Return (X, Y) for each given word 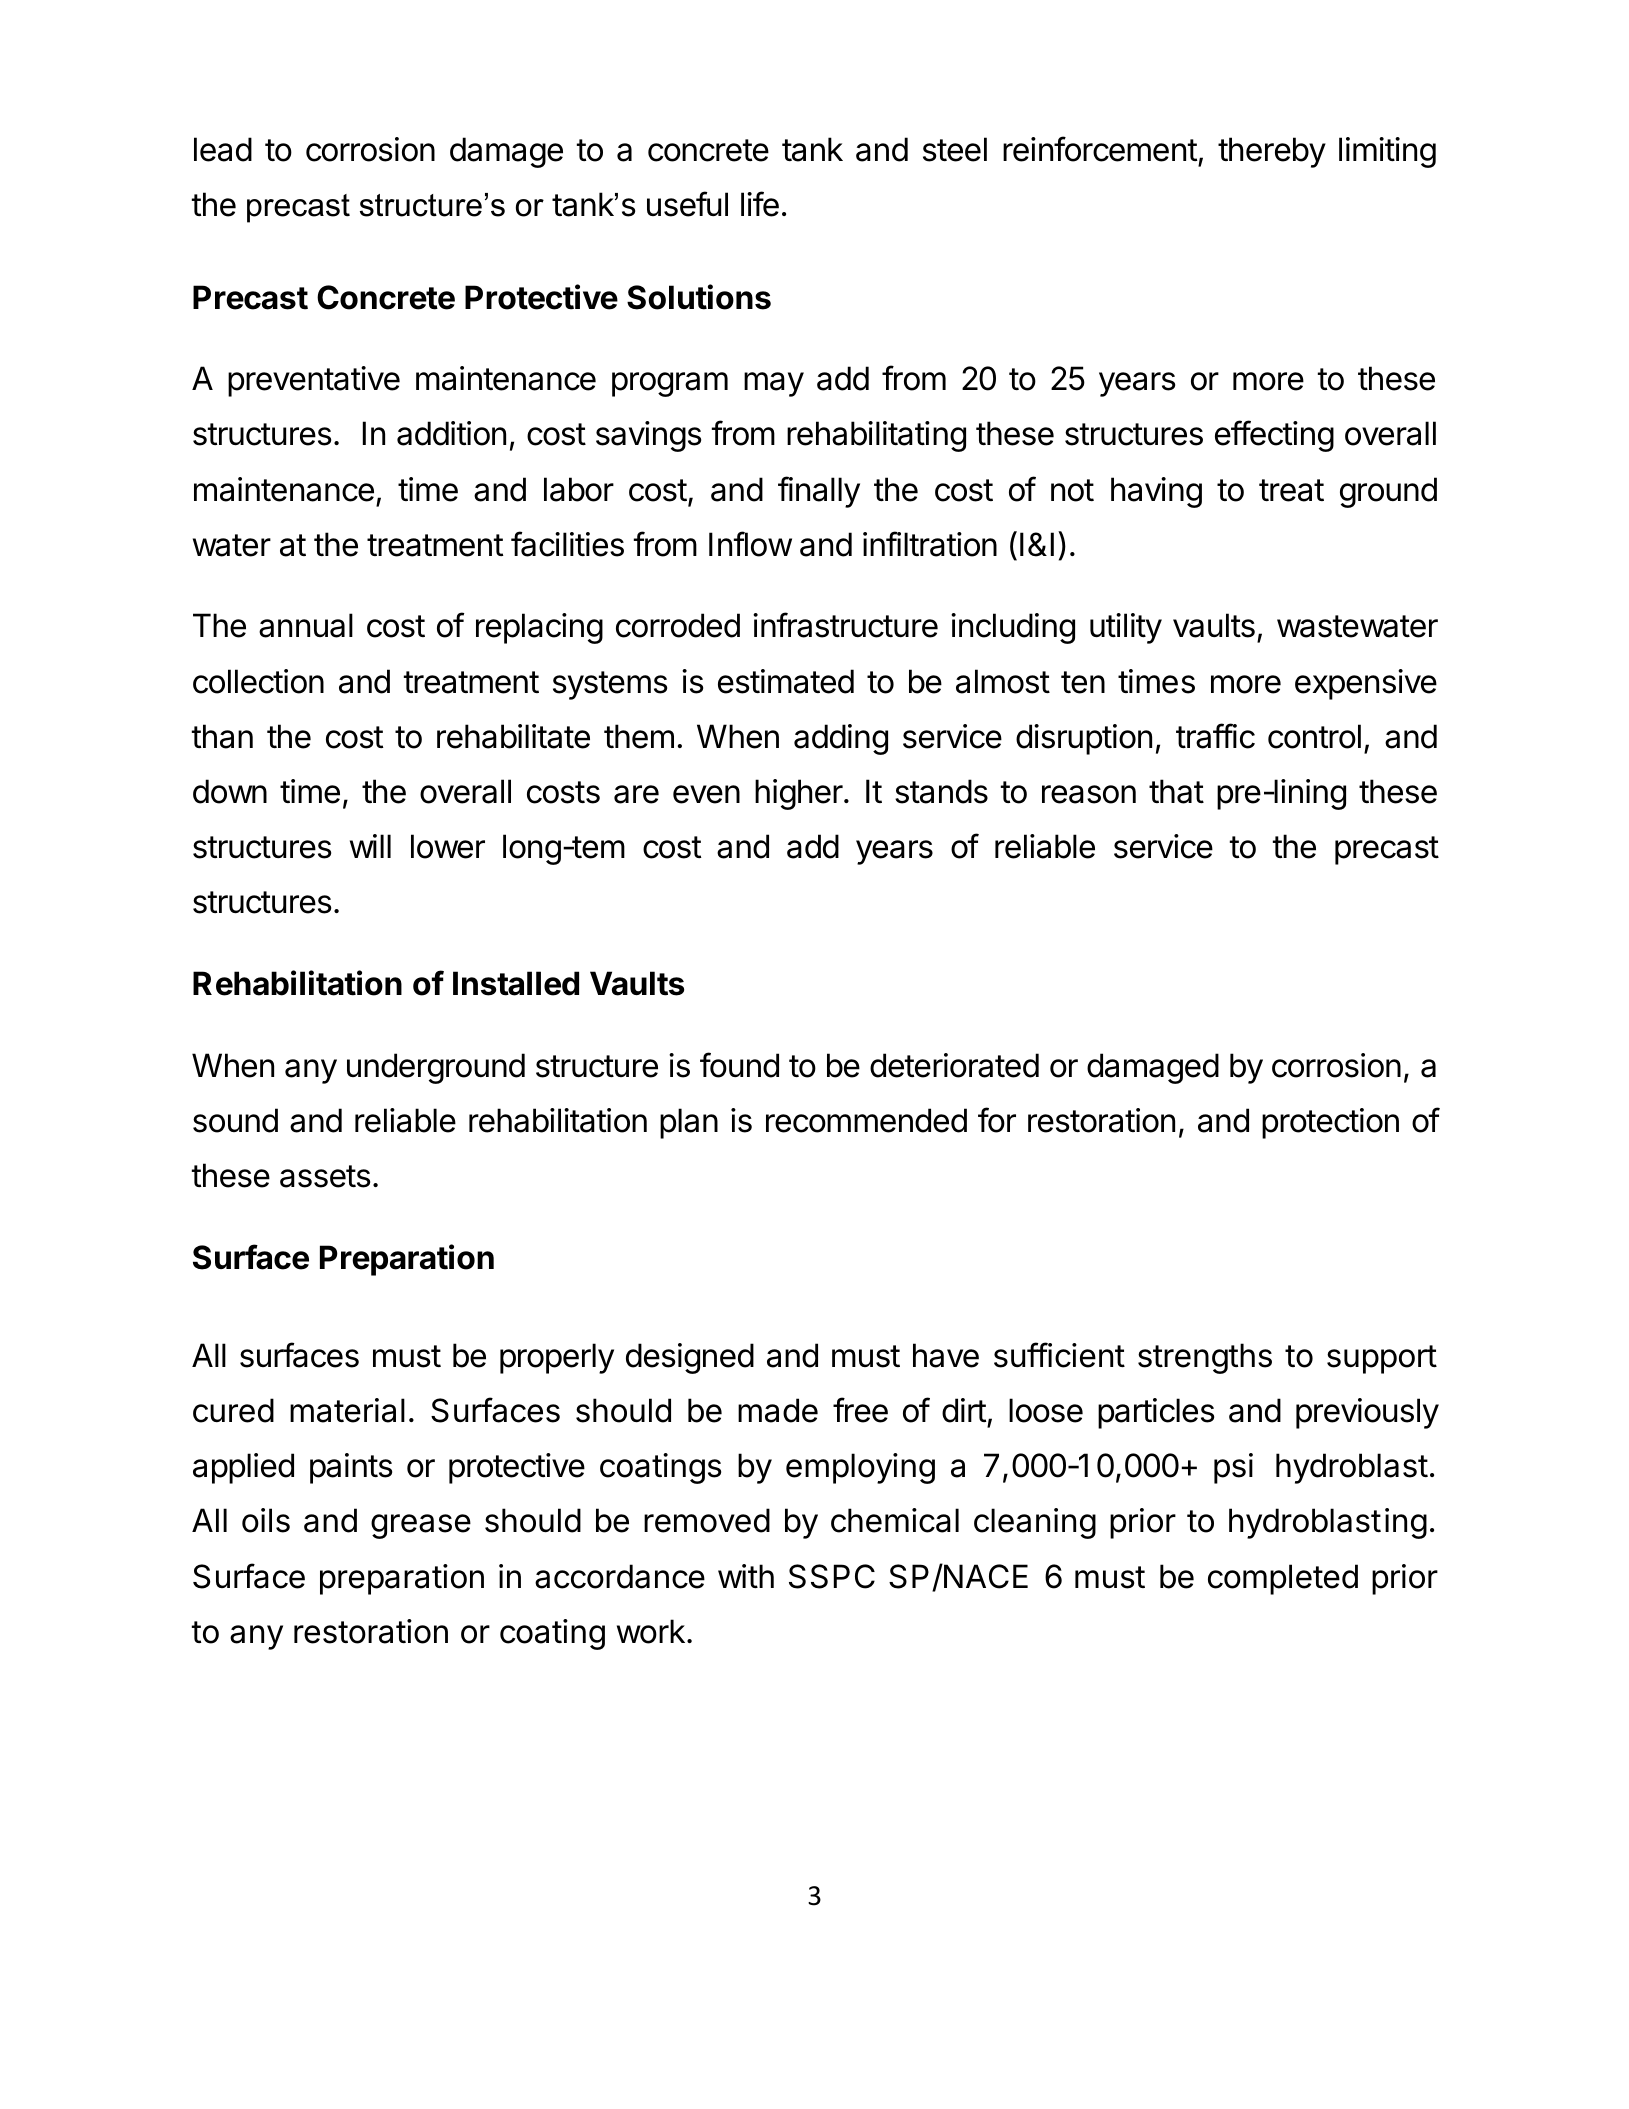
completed (1283, 1579)
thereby (1272, 152)
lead (223, 149)
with (746, 1576)
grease (421, 1526)
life (760, 204)
